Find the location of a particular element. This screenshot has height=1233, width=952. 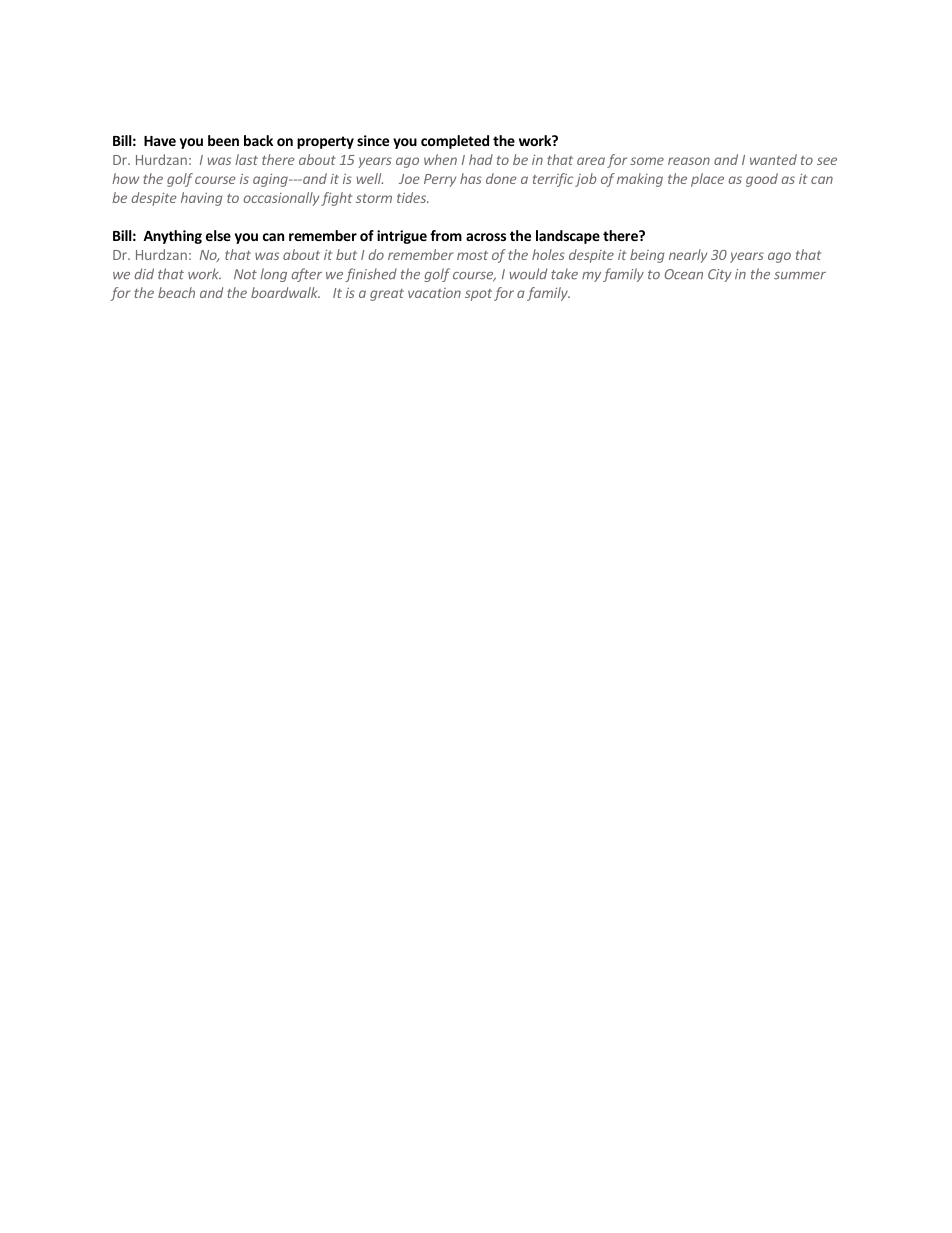

from is located at coordinates (446, 235).
